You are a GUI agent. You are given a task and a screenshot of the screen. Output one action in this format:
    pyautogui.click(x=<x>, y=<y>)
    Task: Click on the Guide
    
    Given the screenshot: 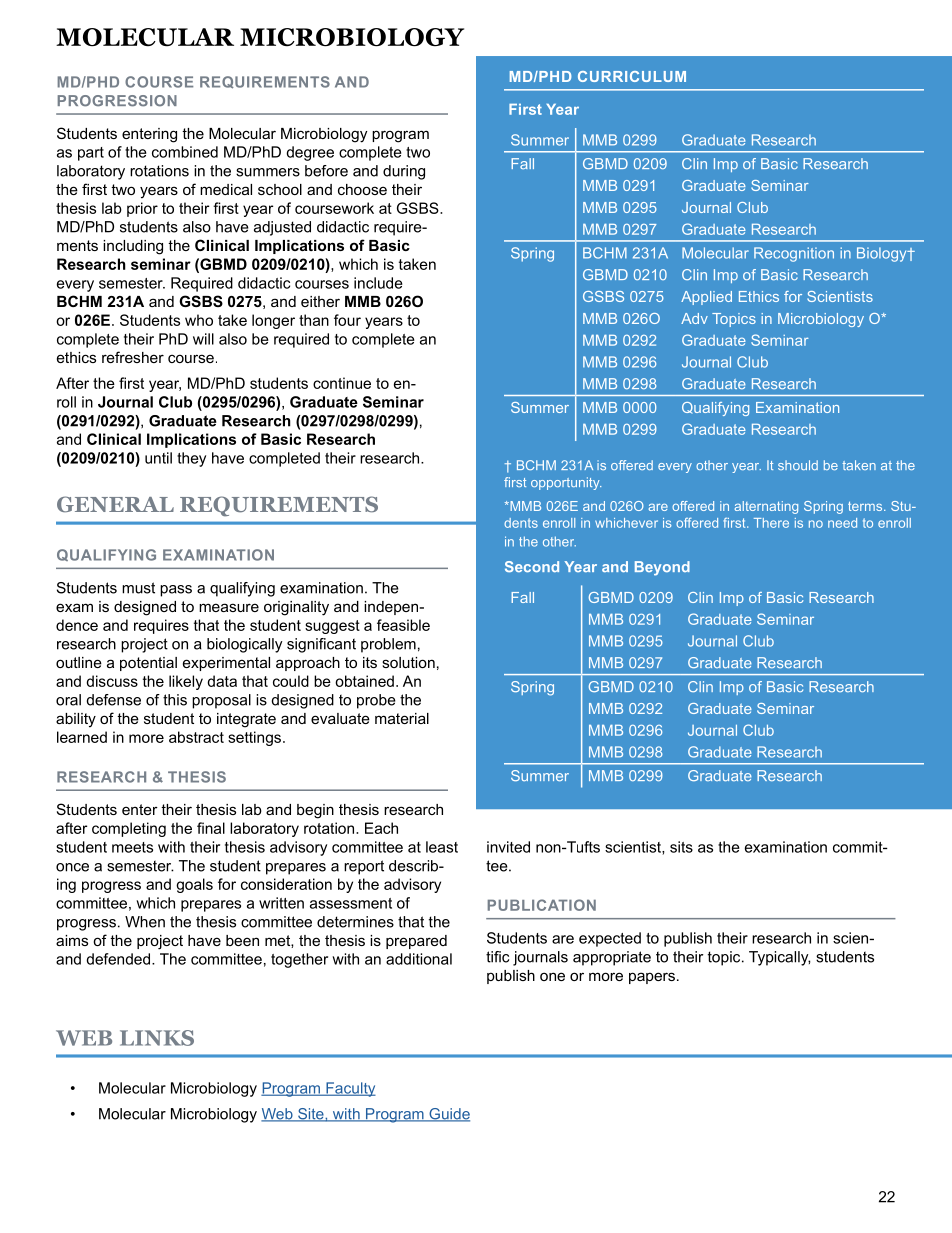 What is the action you would take?
    pyautogui.click(x=448, y=1115)
